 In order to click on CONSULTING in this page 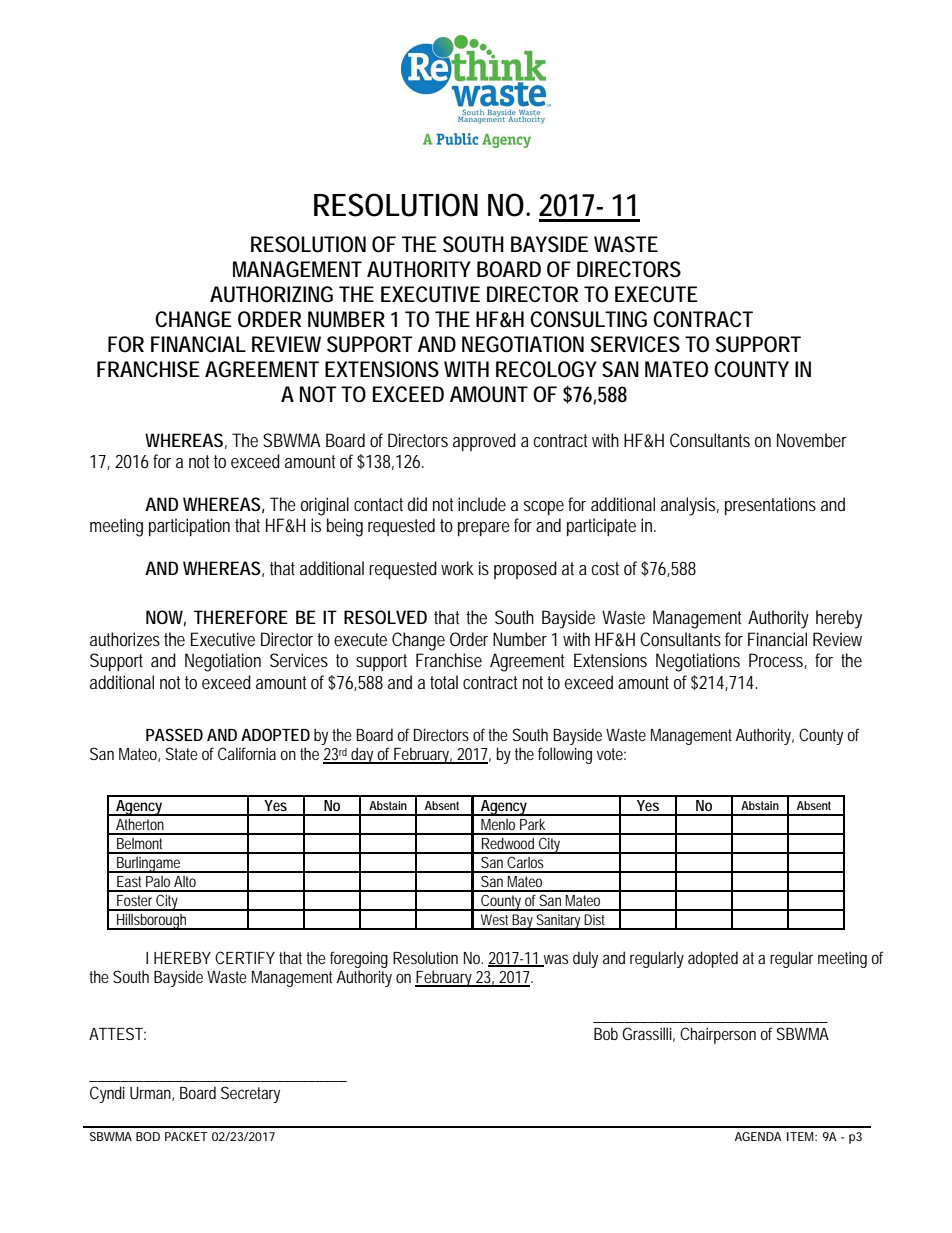, I will do `click(588, 319)`.
